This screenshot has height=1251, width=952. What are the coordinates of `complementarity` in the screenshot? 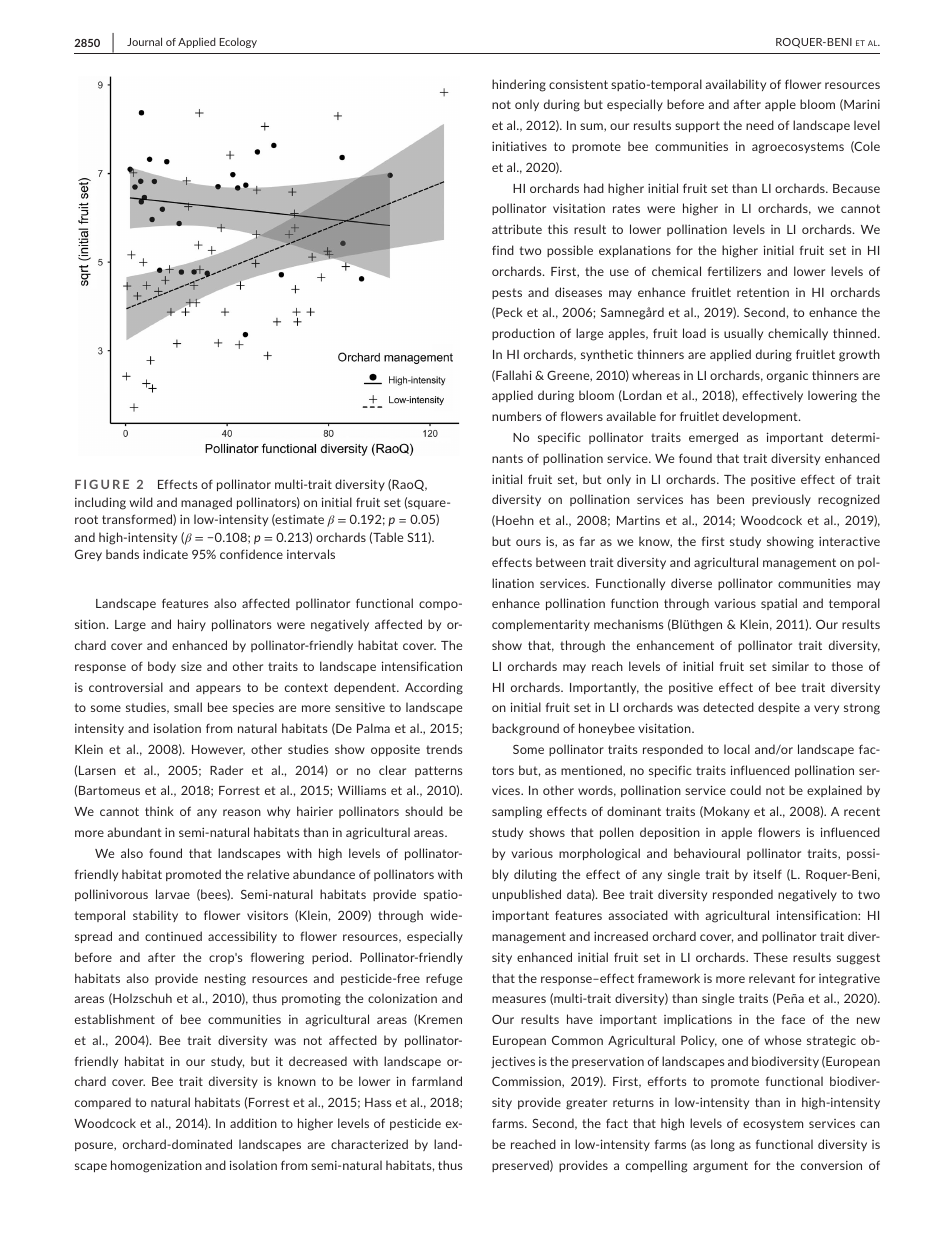 It's located at (541, 625).
